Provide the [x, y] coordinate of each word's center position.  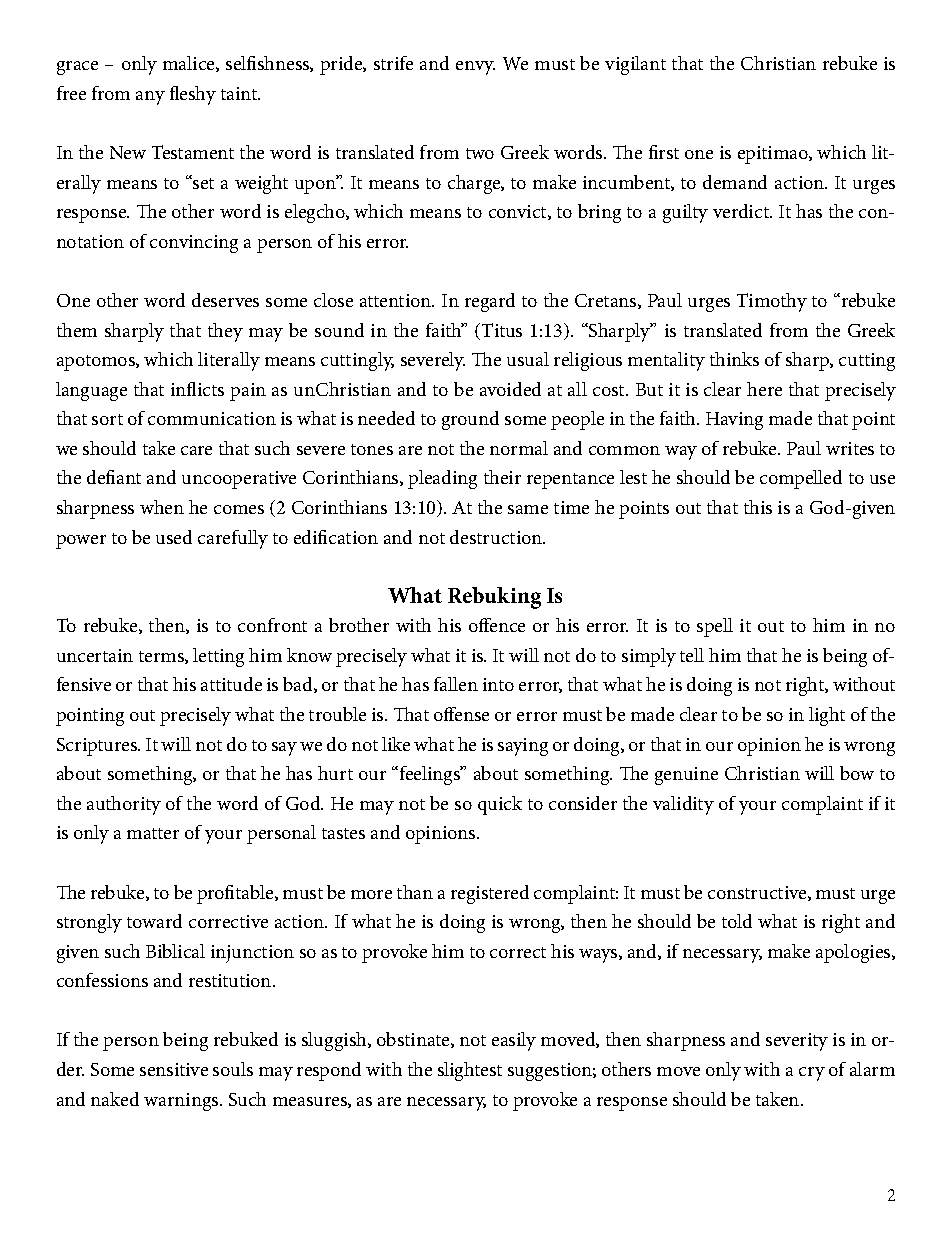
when [162, 507]
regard [490, 302]
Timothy [772, 302]
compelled [801, 479]
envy [475, 68]
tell [692, 655]
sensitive [174, 1069]
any [150, 98]
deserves [225, 300]
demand [735, 182]
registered [490, 894]
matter [153, 833]
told [737, 921]
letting [218, 657]
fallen [456, 684]
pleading [442, 479]
